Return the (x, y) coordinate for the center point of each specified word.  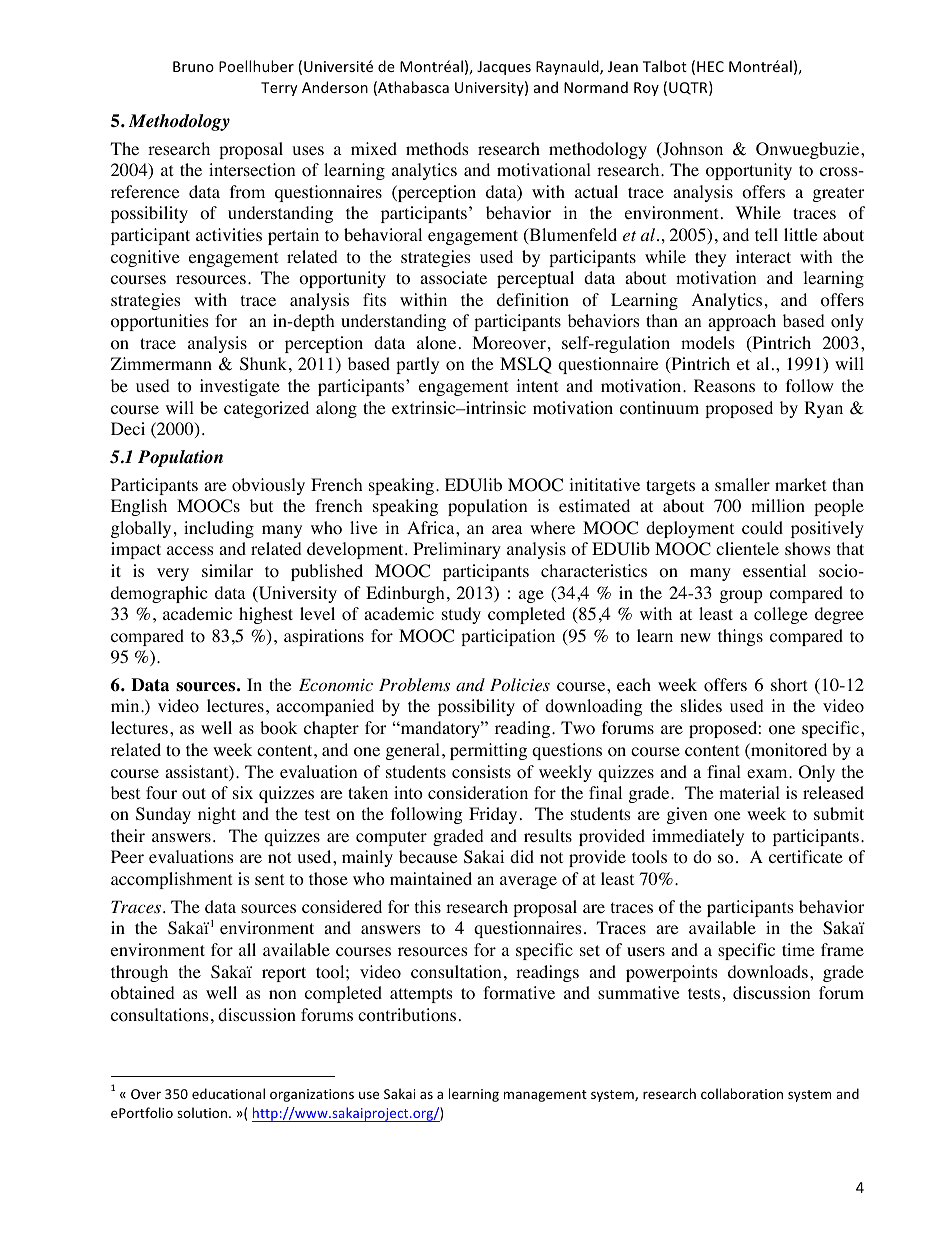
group (741, 596)
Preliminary (457, 550)
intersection (252, 170)
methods (437, 149)
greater (839, 194)
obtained (143, 993)
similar (227, 570)
